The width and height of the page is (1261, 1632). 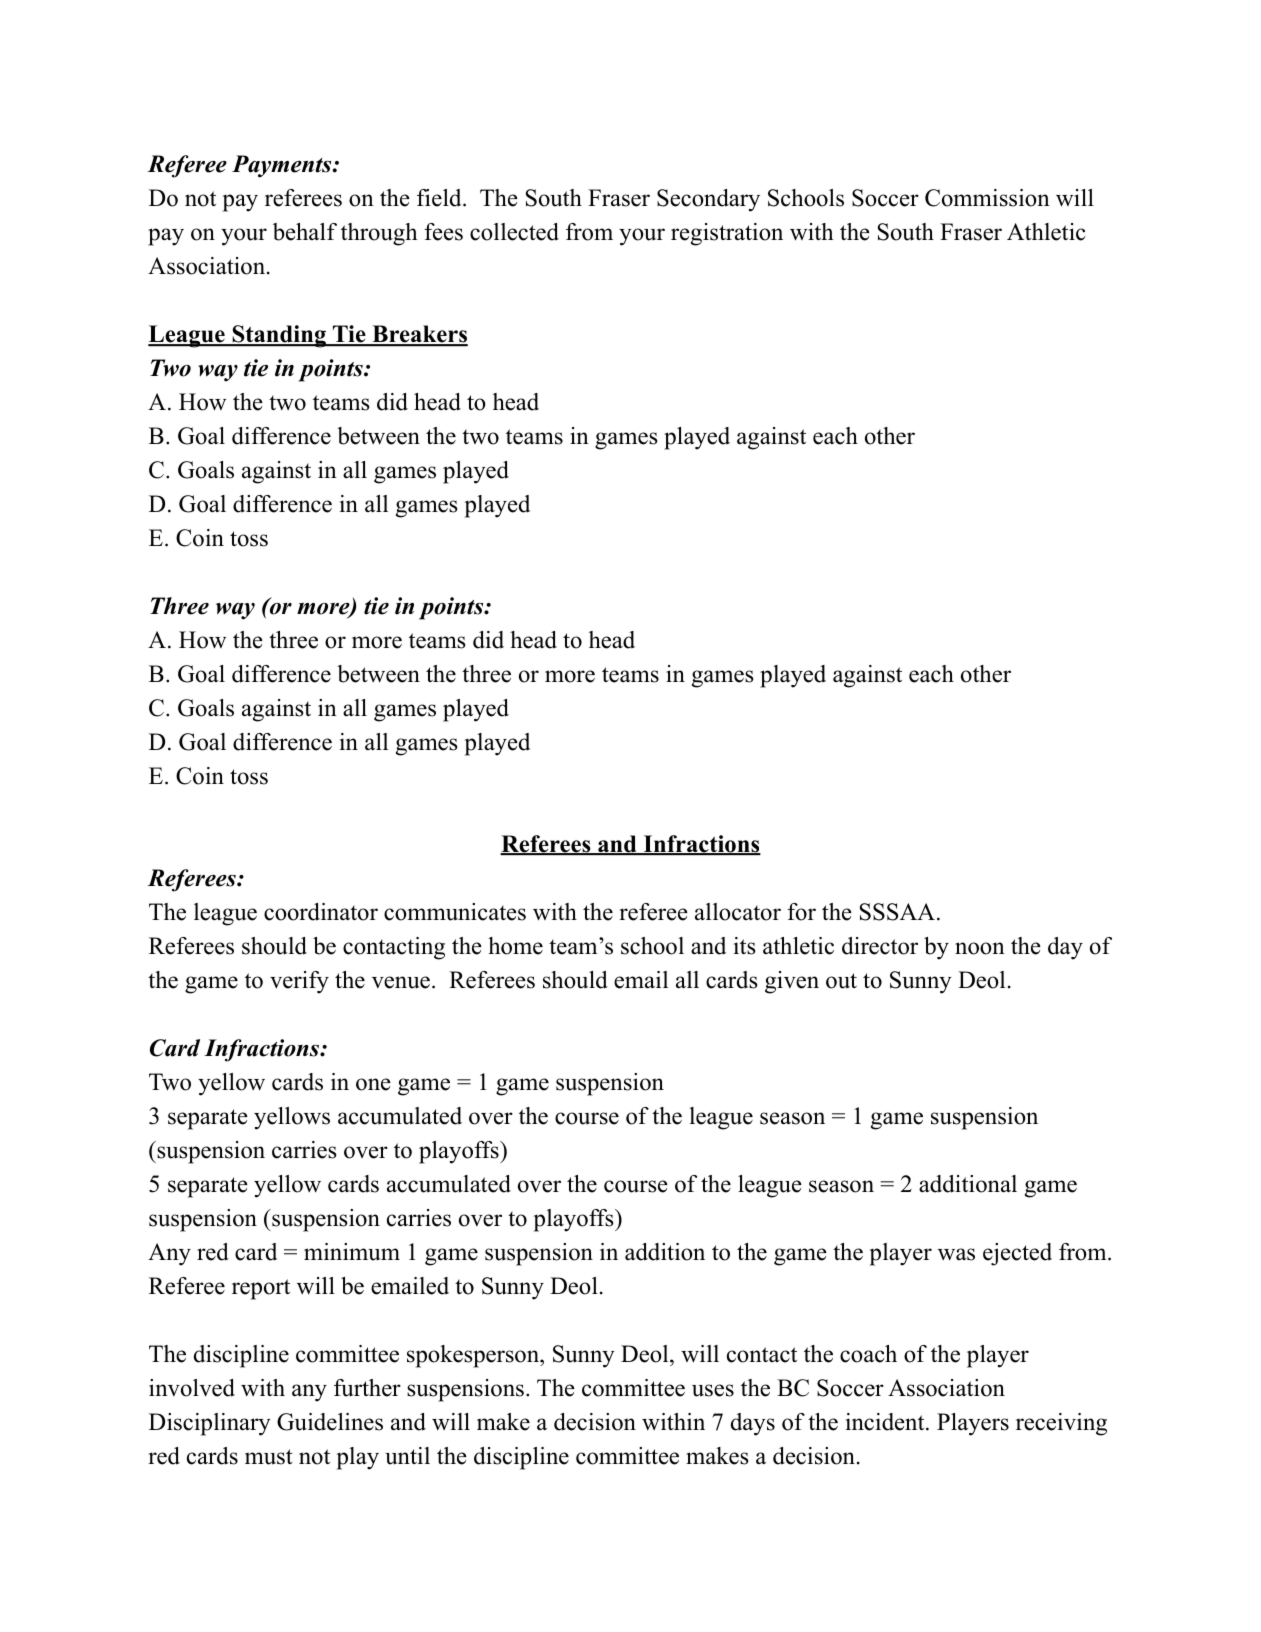 What do you see at coordinates (305, 232) in the page?
I see `behalf` at bounding box center [305, 232].
